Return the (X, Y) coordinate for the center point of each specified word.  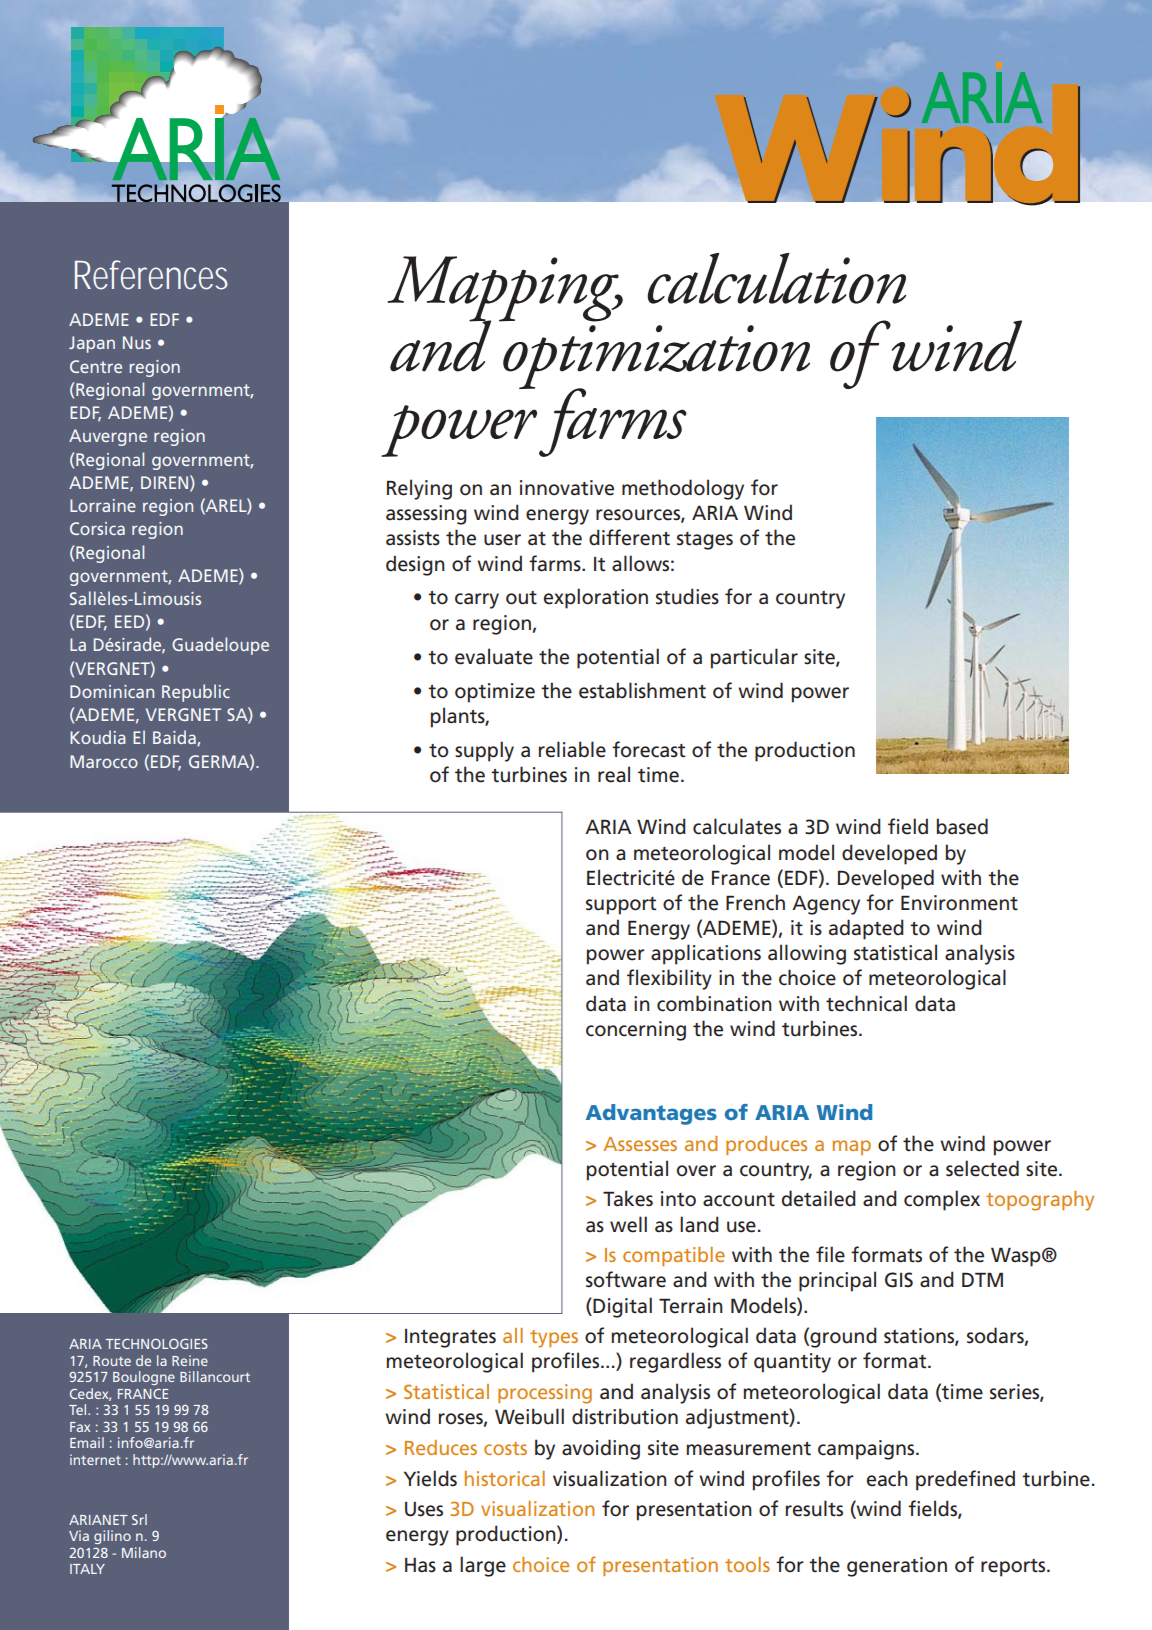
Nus (137, 342)
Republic (196, 693)
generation (897, 1567)
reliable (572, 749)
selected (982, 1168)
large (483, 1566)
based (962, 826)
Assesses (640, 1144)
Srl (139, 1519)
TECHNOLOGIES (157, 1343)
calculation (777, 278)
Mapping (504, 290)
